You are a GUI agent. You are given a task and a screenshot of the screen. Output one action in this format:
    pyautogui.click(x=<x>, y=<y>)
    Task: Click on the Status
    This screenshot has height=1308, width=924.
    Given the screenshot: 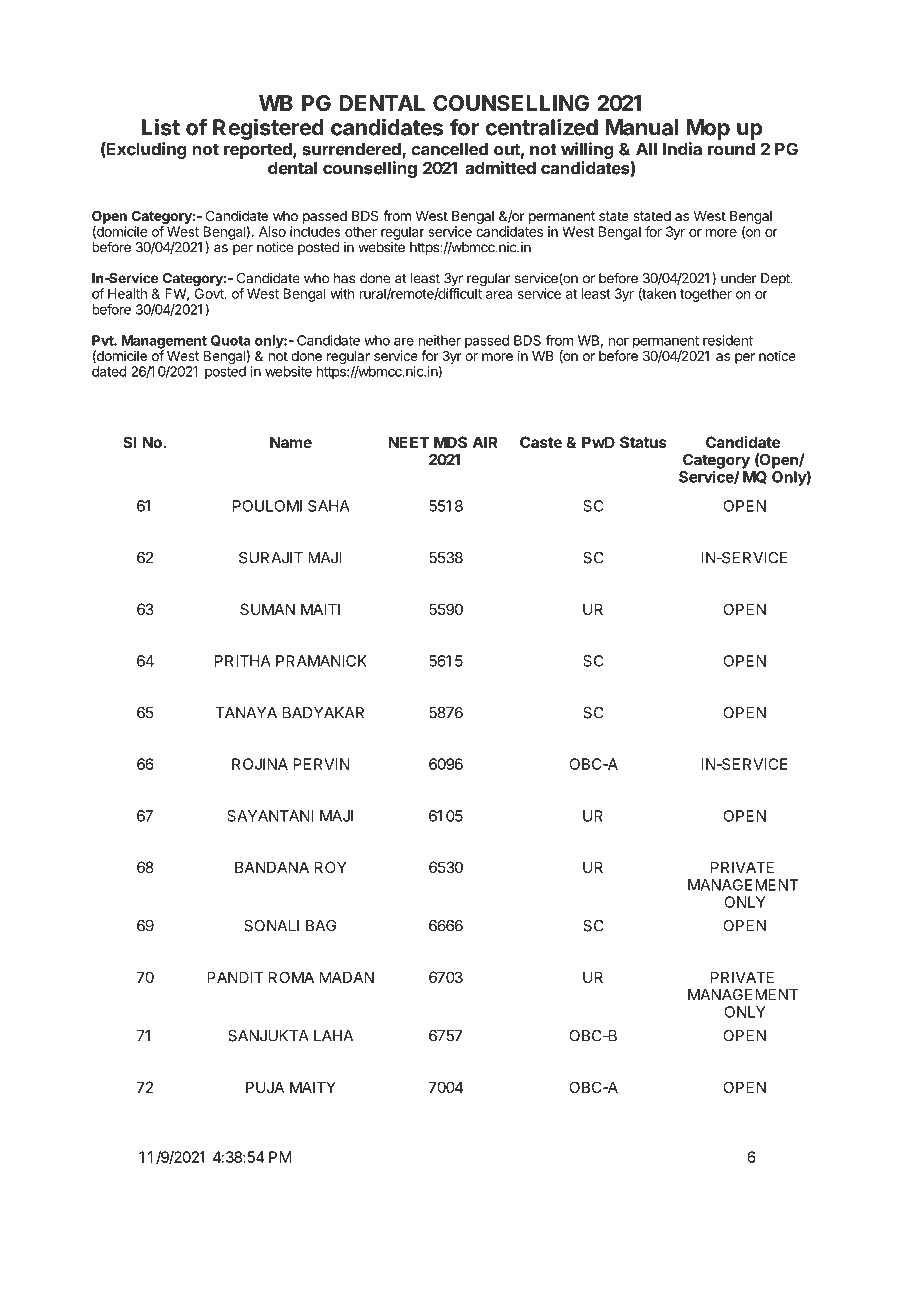 What is the action you would take?
    pyautogui.click(x=643, y=442)
